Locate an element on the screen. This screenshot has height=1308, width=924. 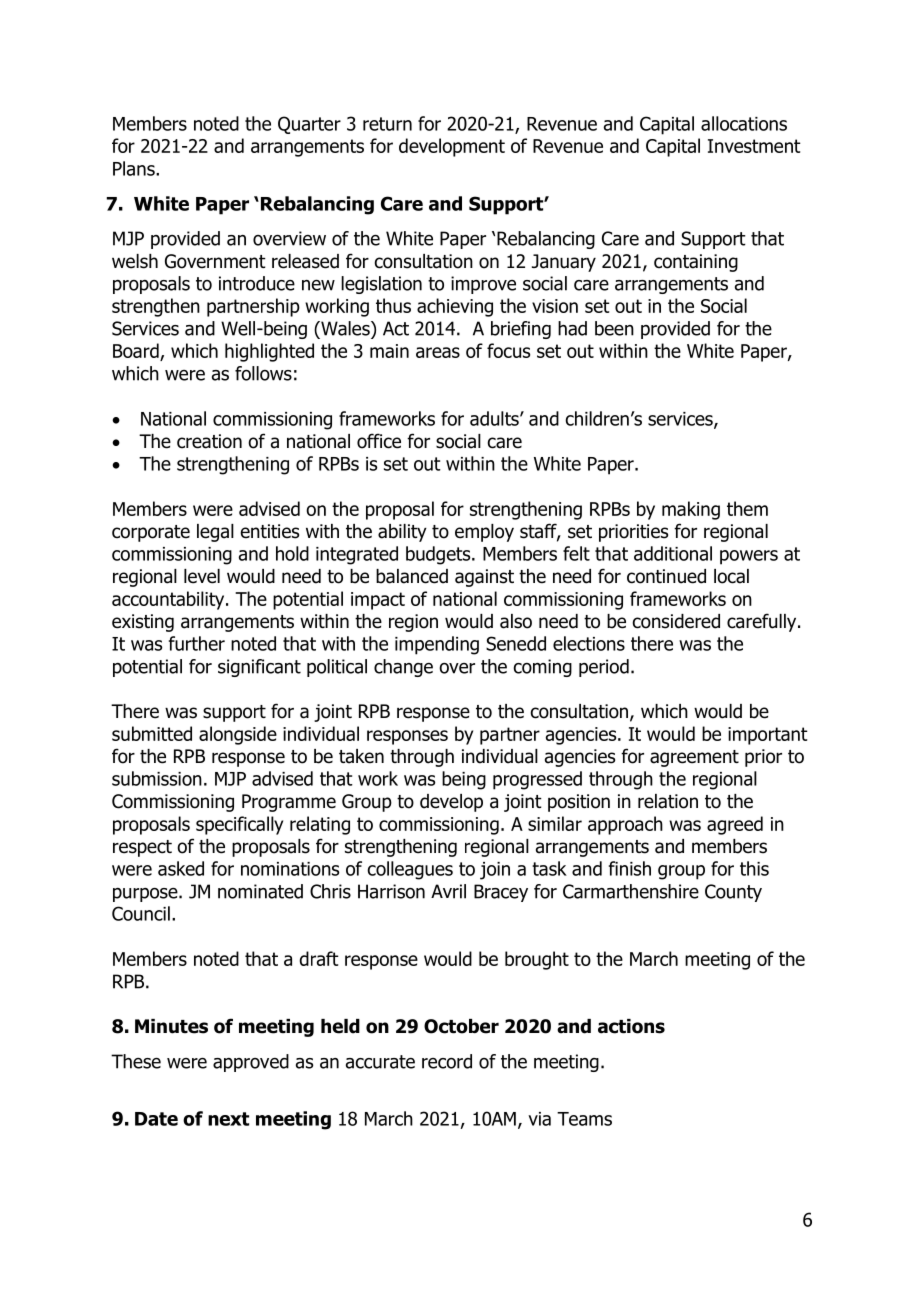
further is located at coordinates (197, 643).
